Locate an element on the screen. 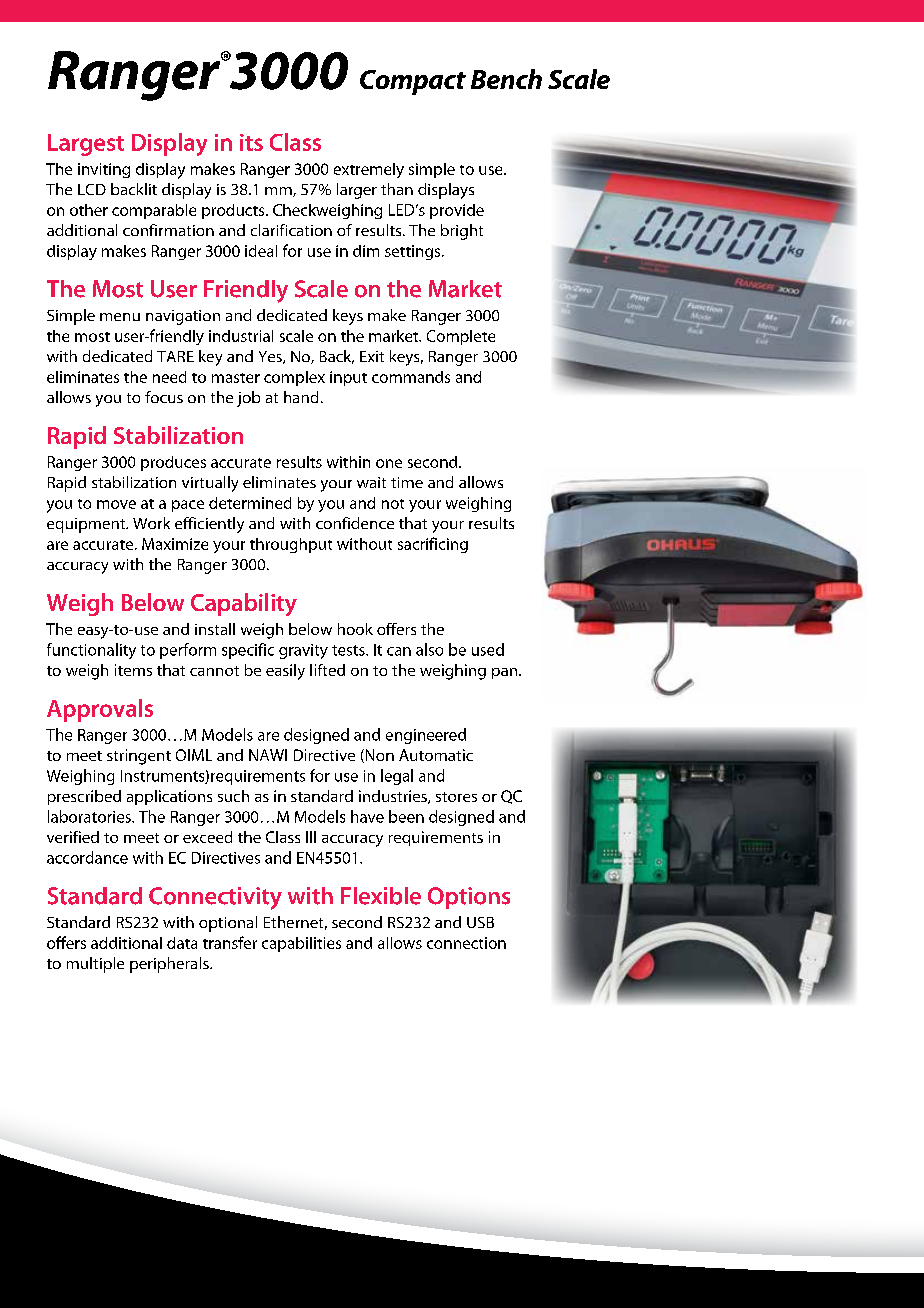  capabilities is located at coordinates (301, 944).
